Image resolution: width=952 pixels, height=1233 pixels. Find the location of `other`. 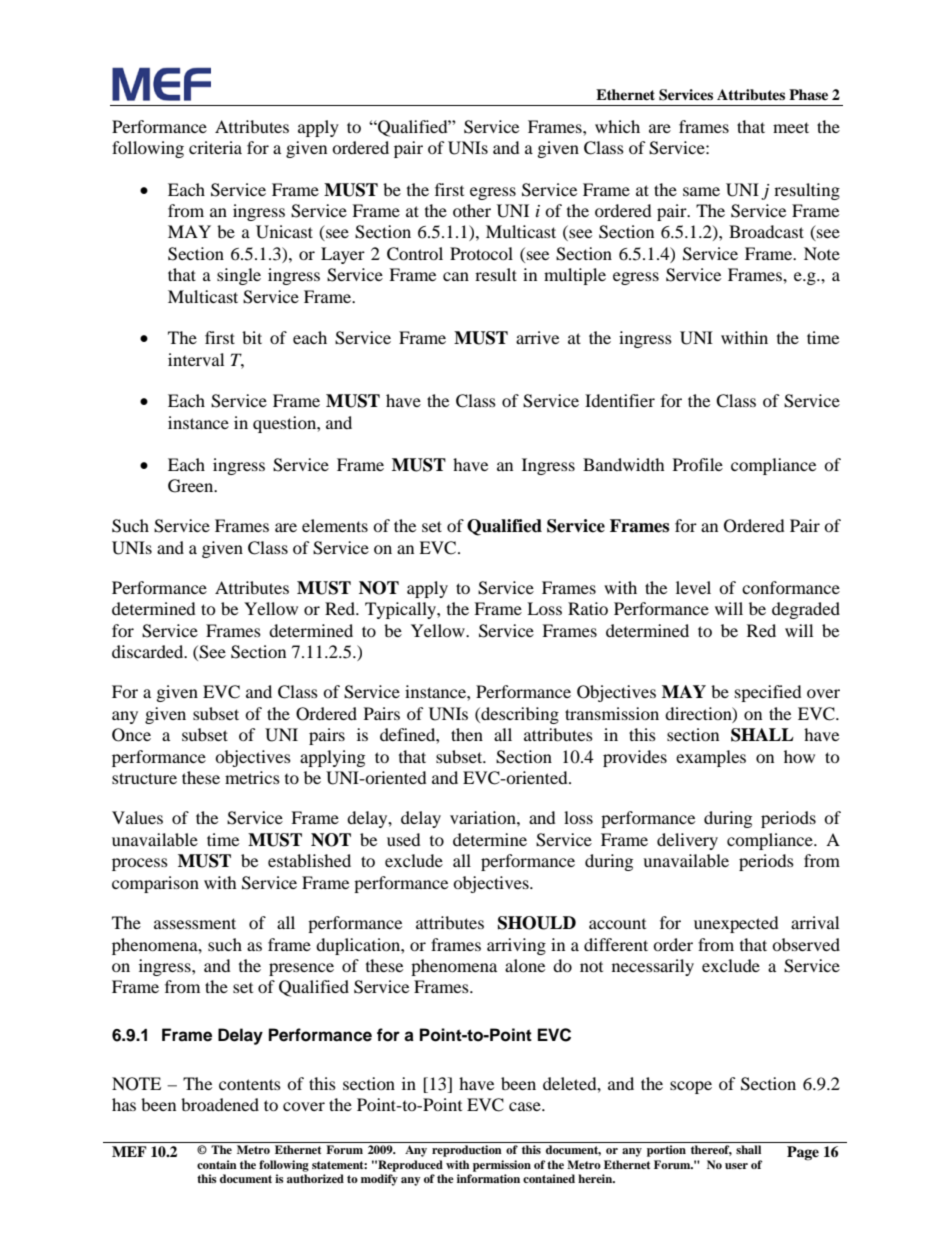

other is located at coordinates (472, 210).
